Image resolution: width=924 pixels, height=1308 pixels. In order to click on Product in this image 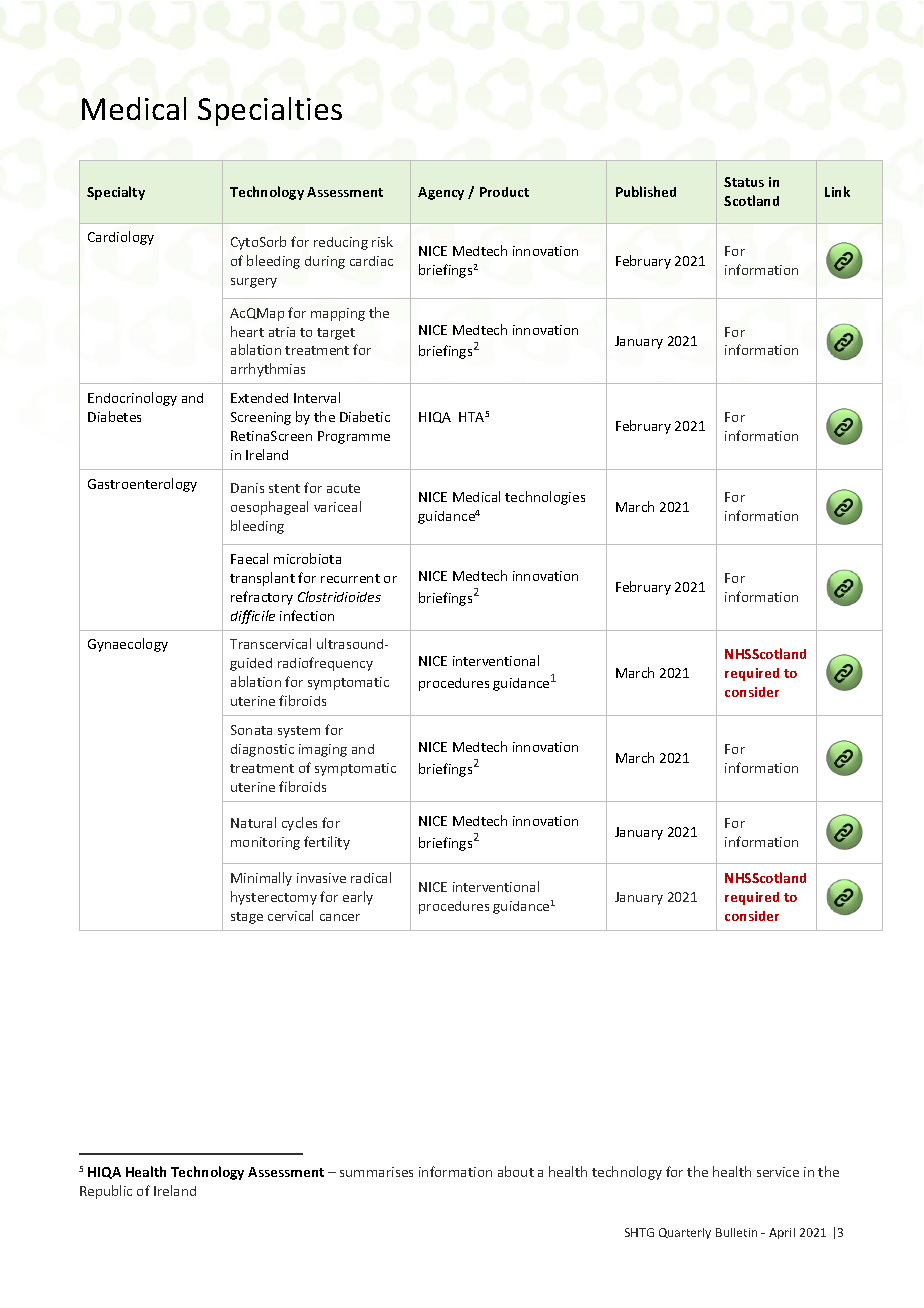, I will do `click(504, 192)`.
